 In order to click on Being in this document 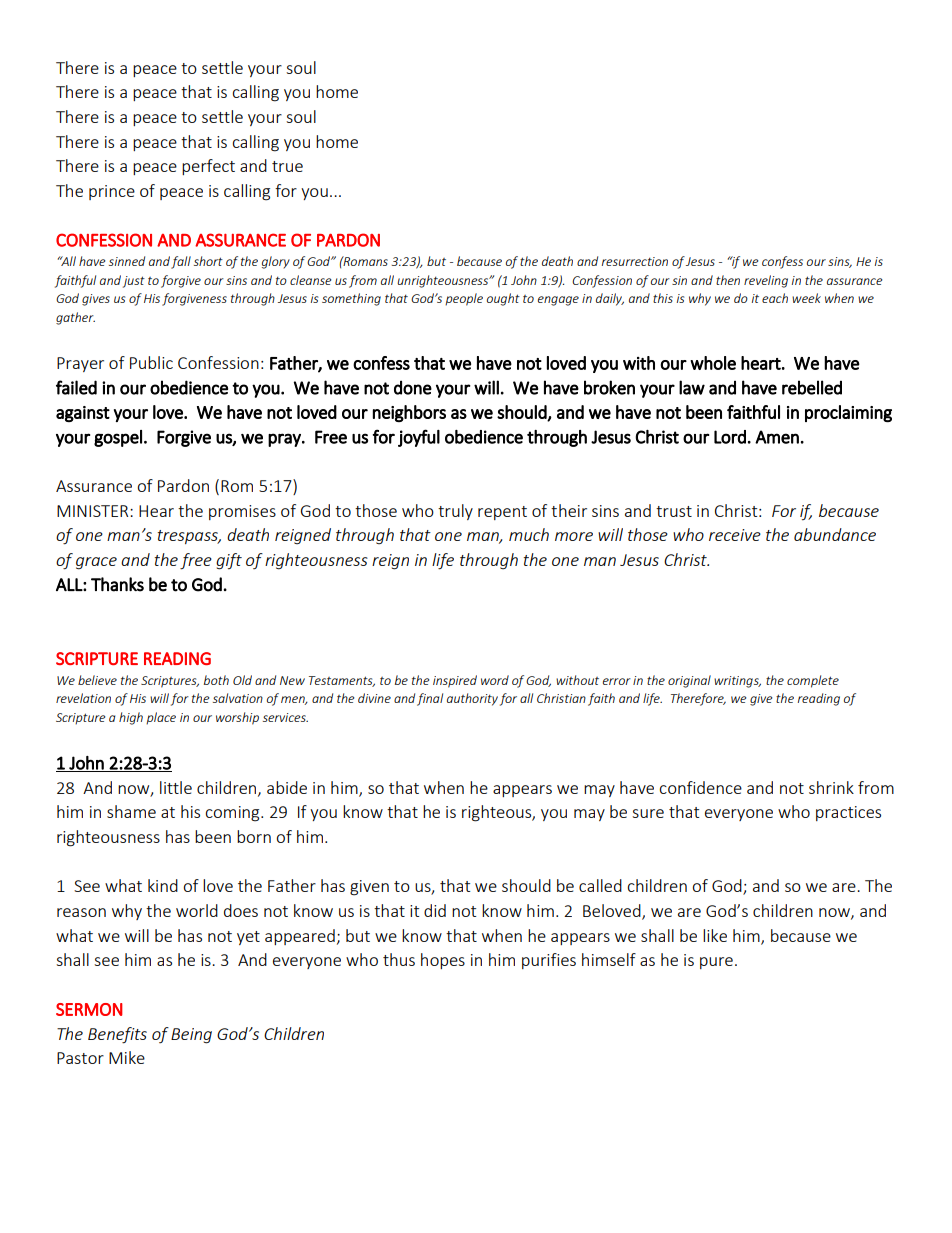, I will do `click(191, 1036)`.
